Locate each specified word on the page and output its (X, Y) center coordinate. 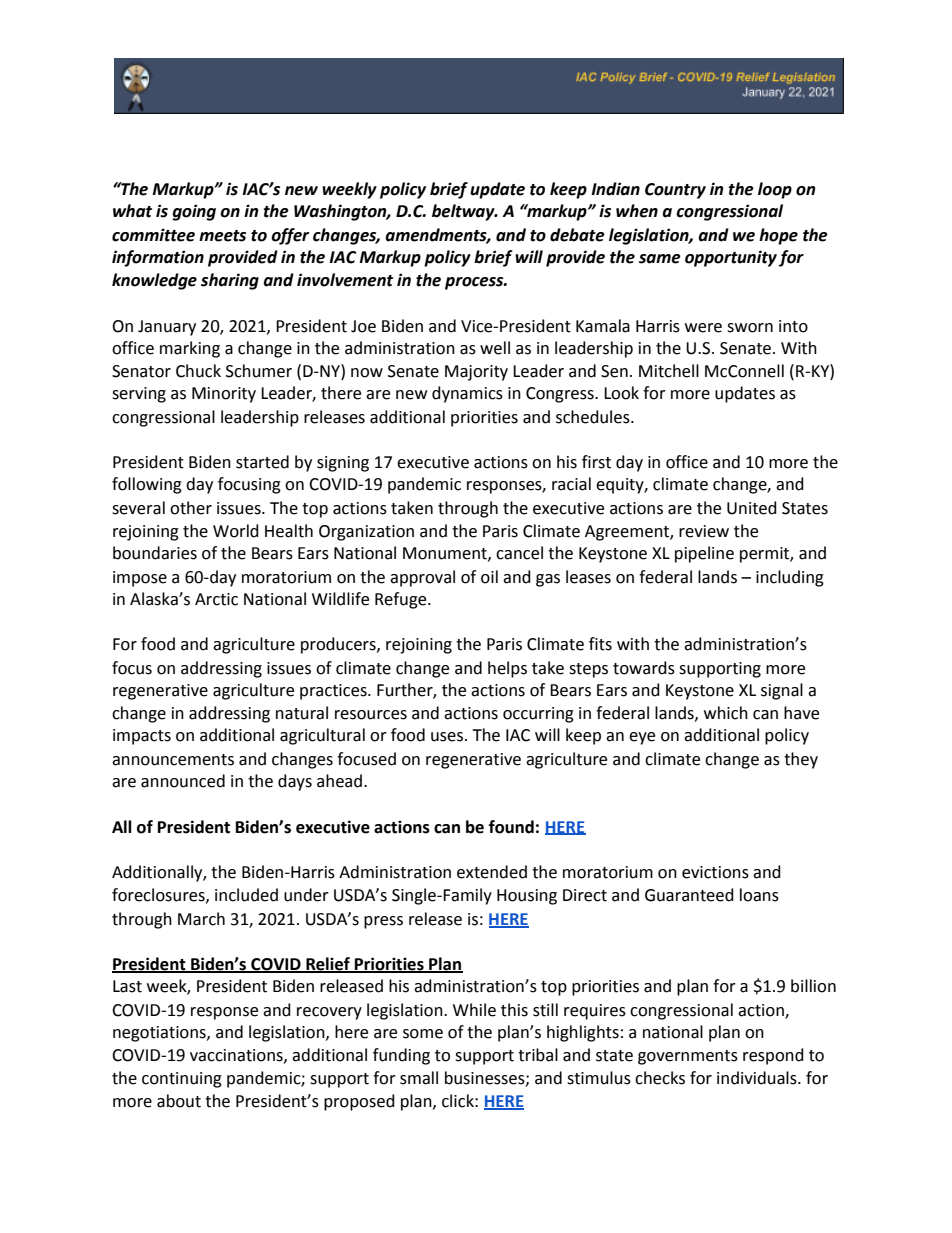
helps (507, 669)
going (194, 212)
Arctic (216, 599)
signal (782, 691)
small (419, 1078)
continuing (182, 1080)
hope (778, 236)
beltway (464, 212)
